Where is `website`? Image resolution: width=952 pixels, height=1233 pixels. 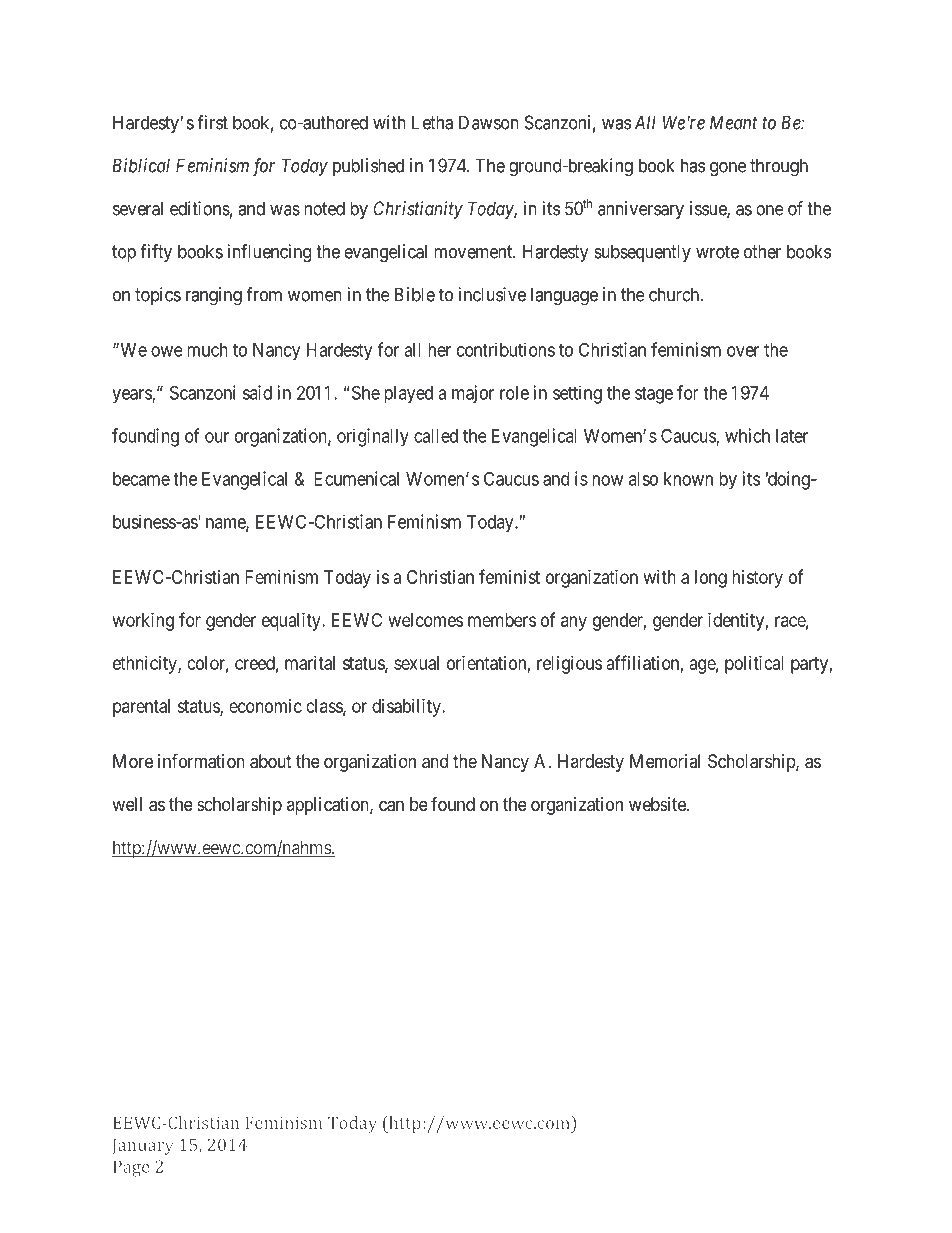
website is located at coordinates (658, 804).
